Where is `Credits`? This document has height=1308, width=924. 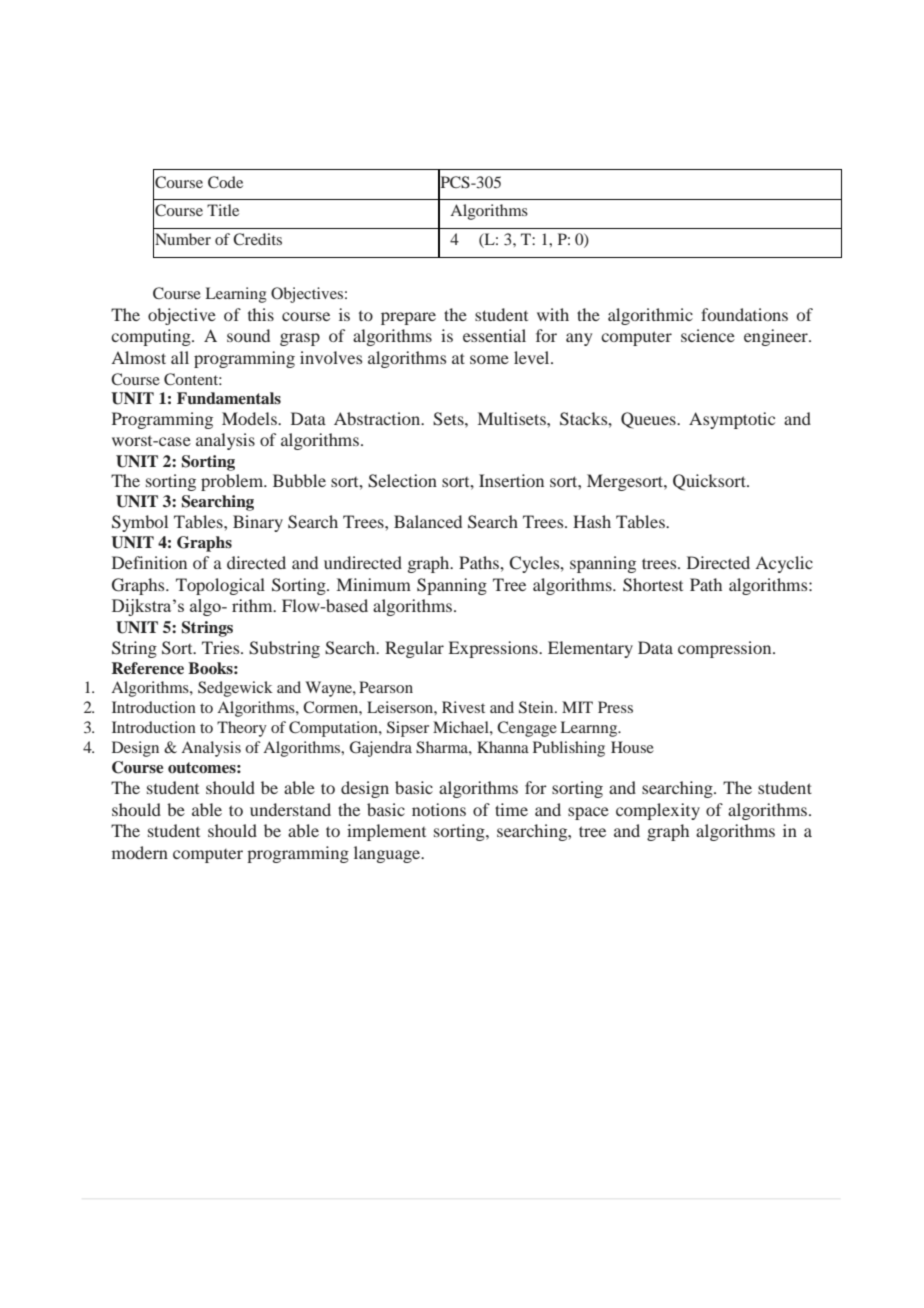 Credits is located at coordinates (257, 239).
